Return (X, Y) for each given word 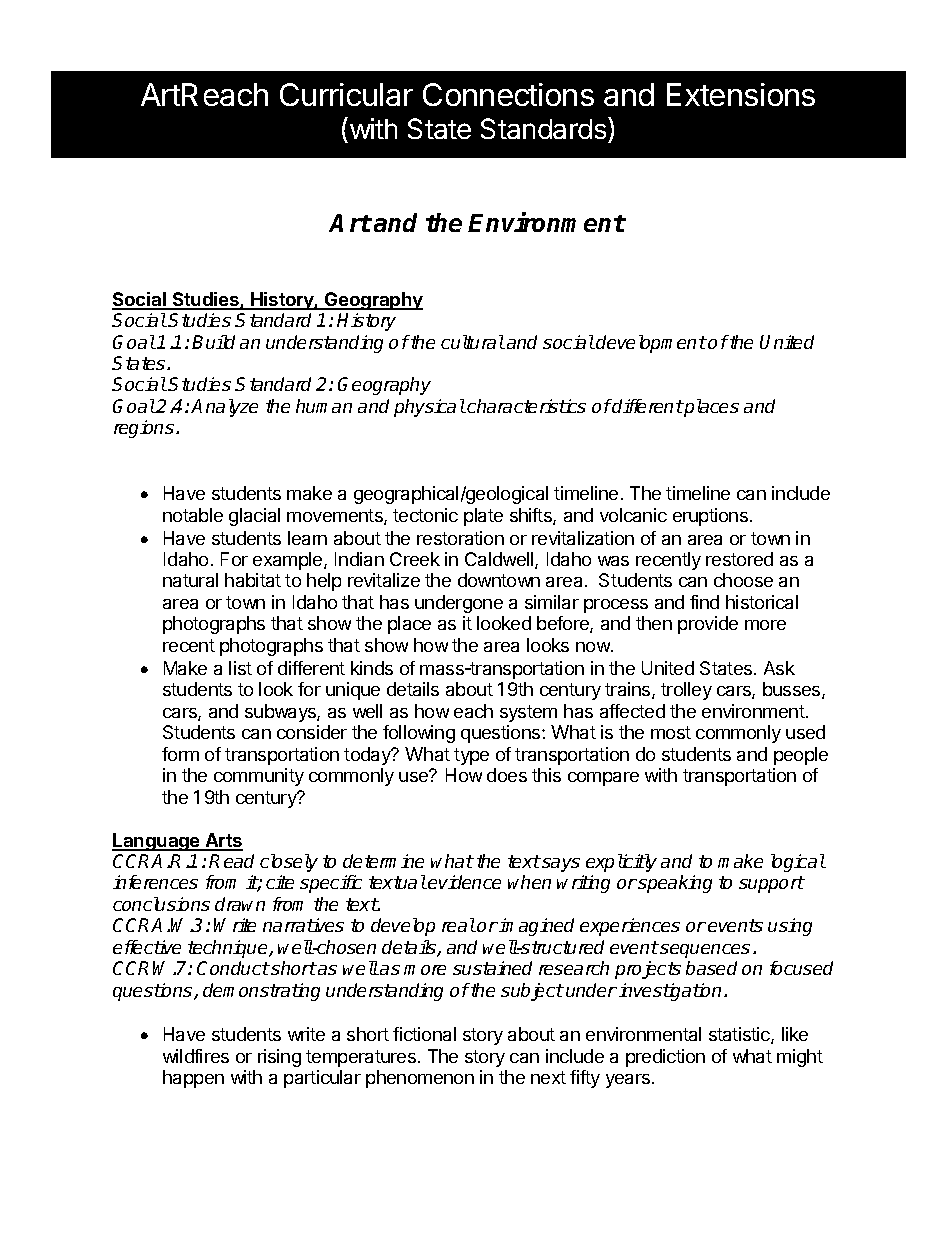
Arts (223, 841)
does (507, 775)
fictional (424, 1034)
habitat (253, 580)
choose (743, 580)
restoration (460, 538)
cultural (473, 342)
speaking (675, 884)
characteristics (526, 406)
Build (213, 342)
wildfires (196, 1056)
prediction (665, 1058)
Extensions (741, 94)
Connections (508, 94)
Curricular (346, 94)
